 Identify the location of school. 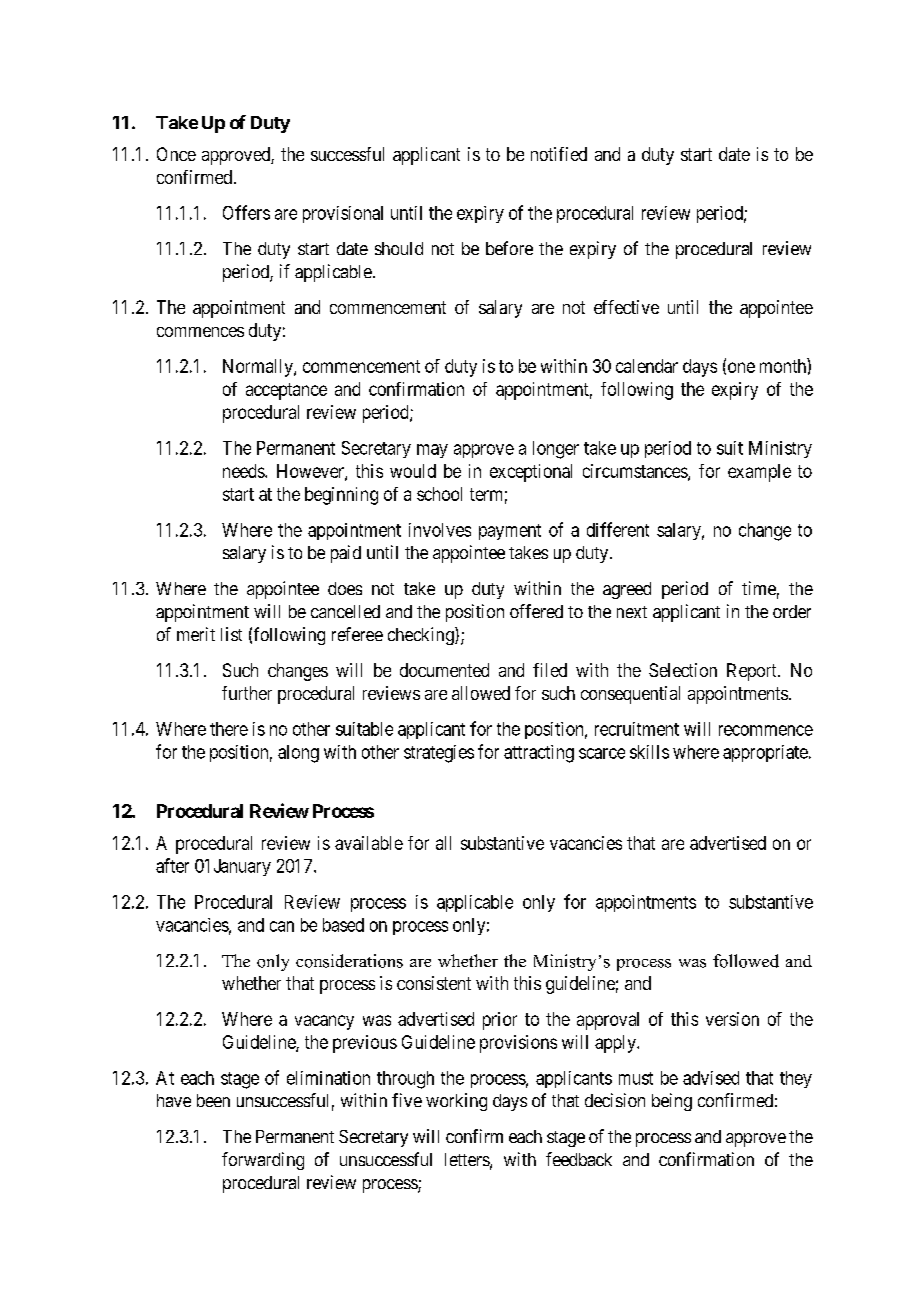
(439, 494).
